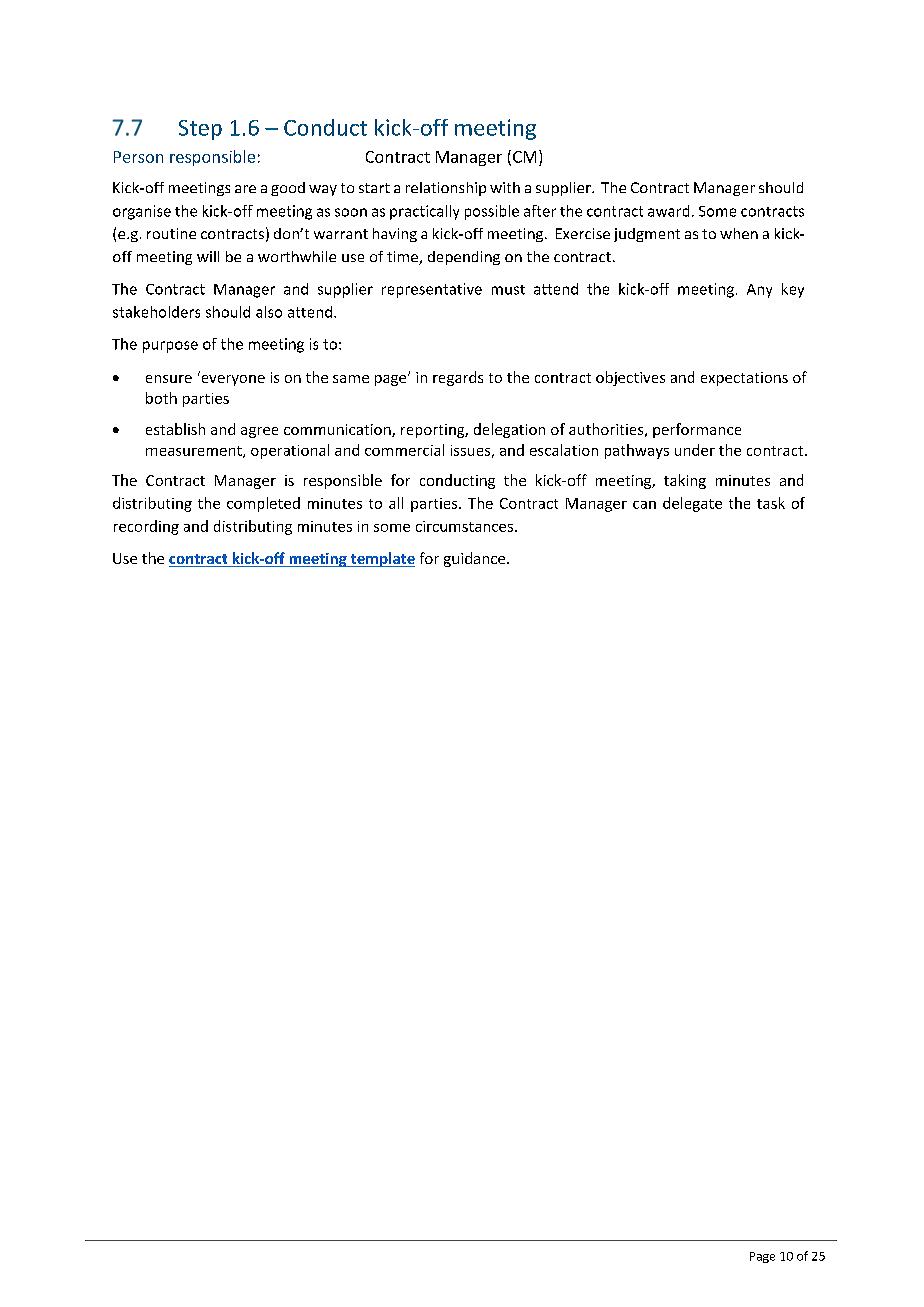 This screenshot has width=924, height=1307. I want to click on recording, so click(146, 527).
